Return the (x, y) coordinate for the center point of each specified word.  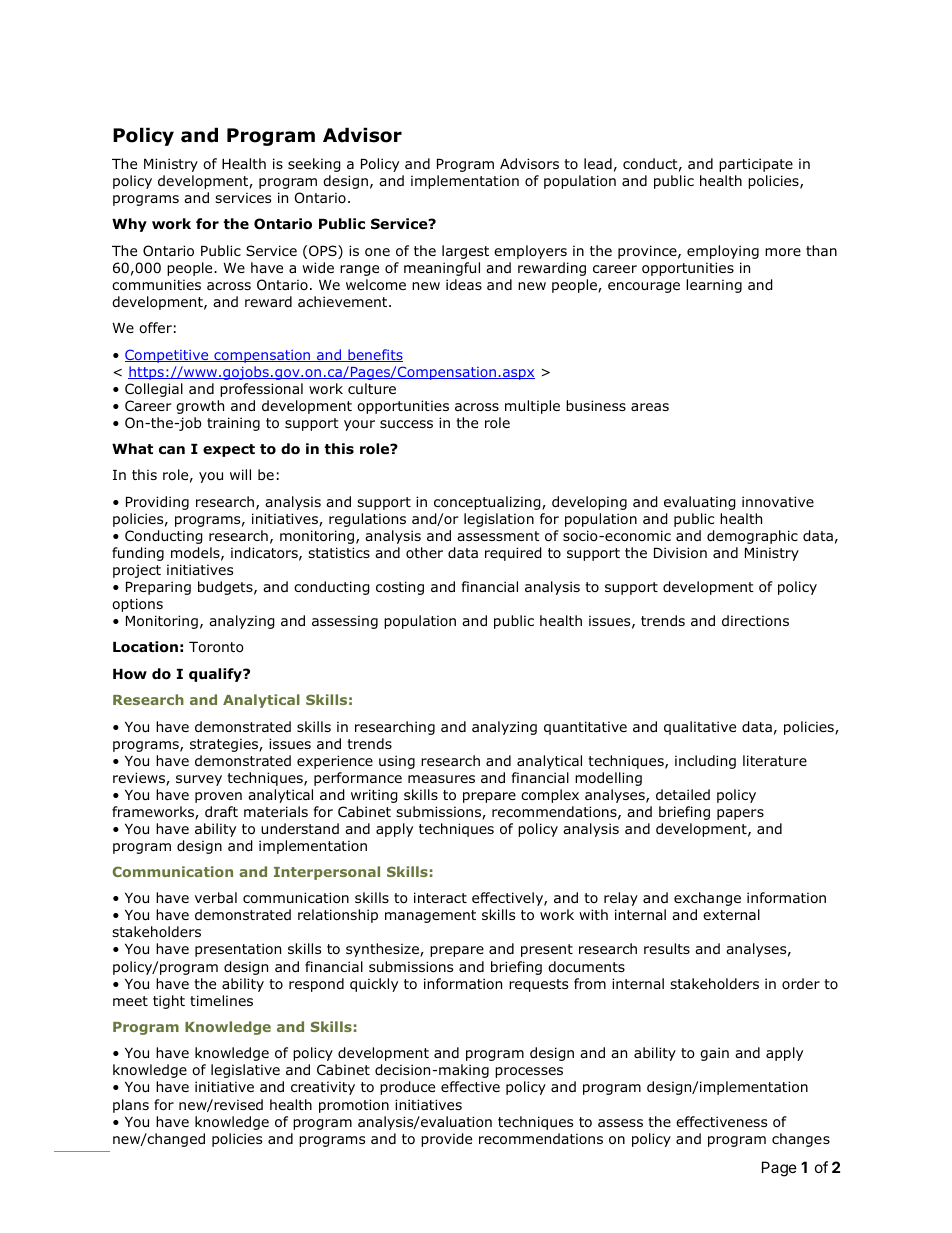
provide (446, 1140)
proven (218, 797)
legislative (245, 1071)
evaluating (700, 503)
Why (129, 225)
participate (756, 165)
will (240, 474)
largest (465, 252)
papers (740, 814)
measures (441, 779)
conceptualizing (488, 503)
